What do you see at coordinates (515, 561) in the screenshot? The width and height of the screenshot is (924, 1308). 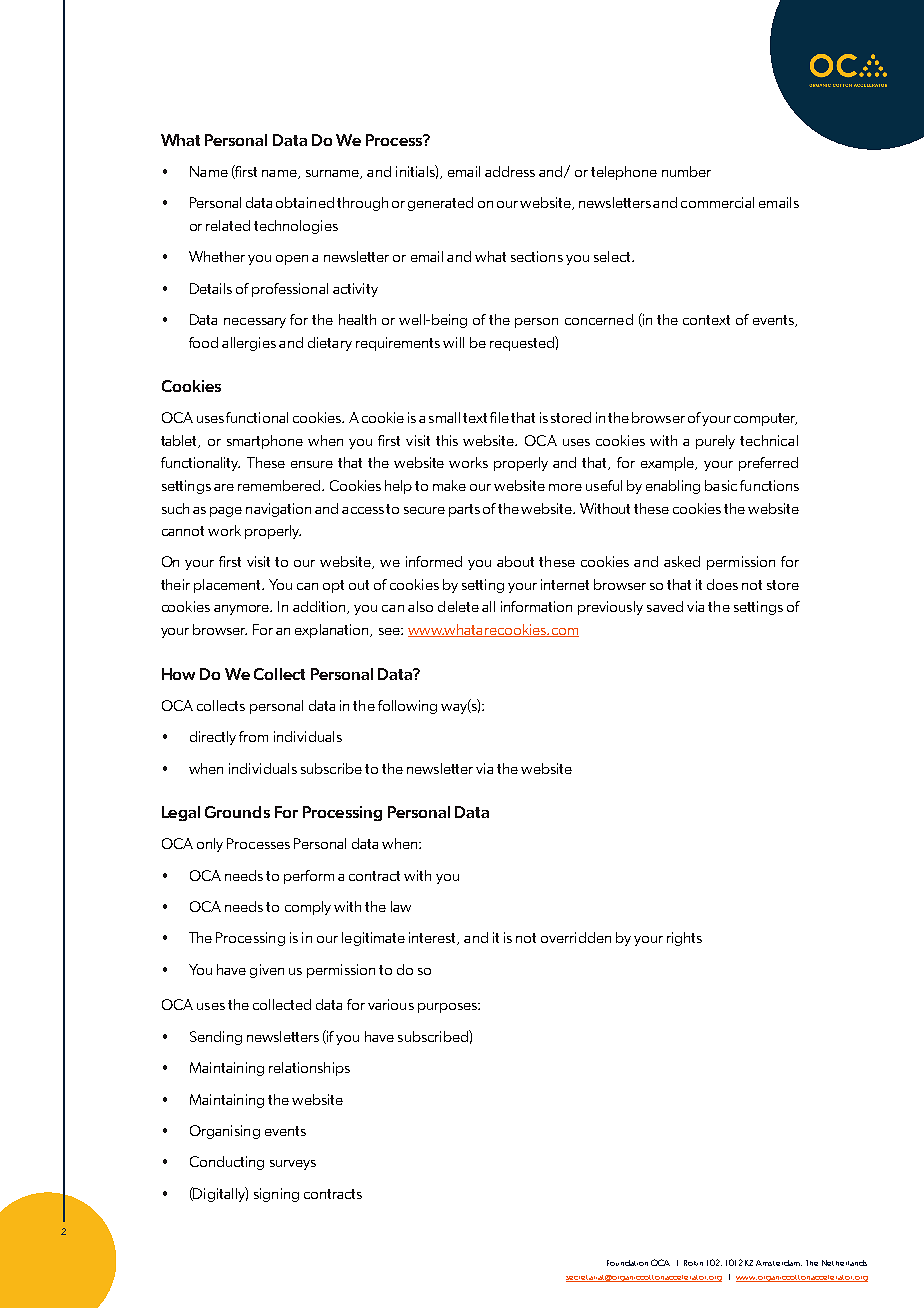 I see `about` at bounding box center [515, 561].
